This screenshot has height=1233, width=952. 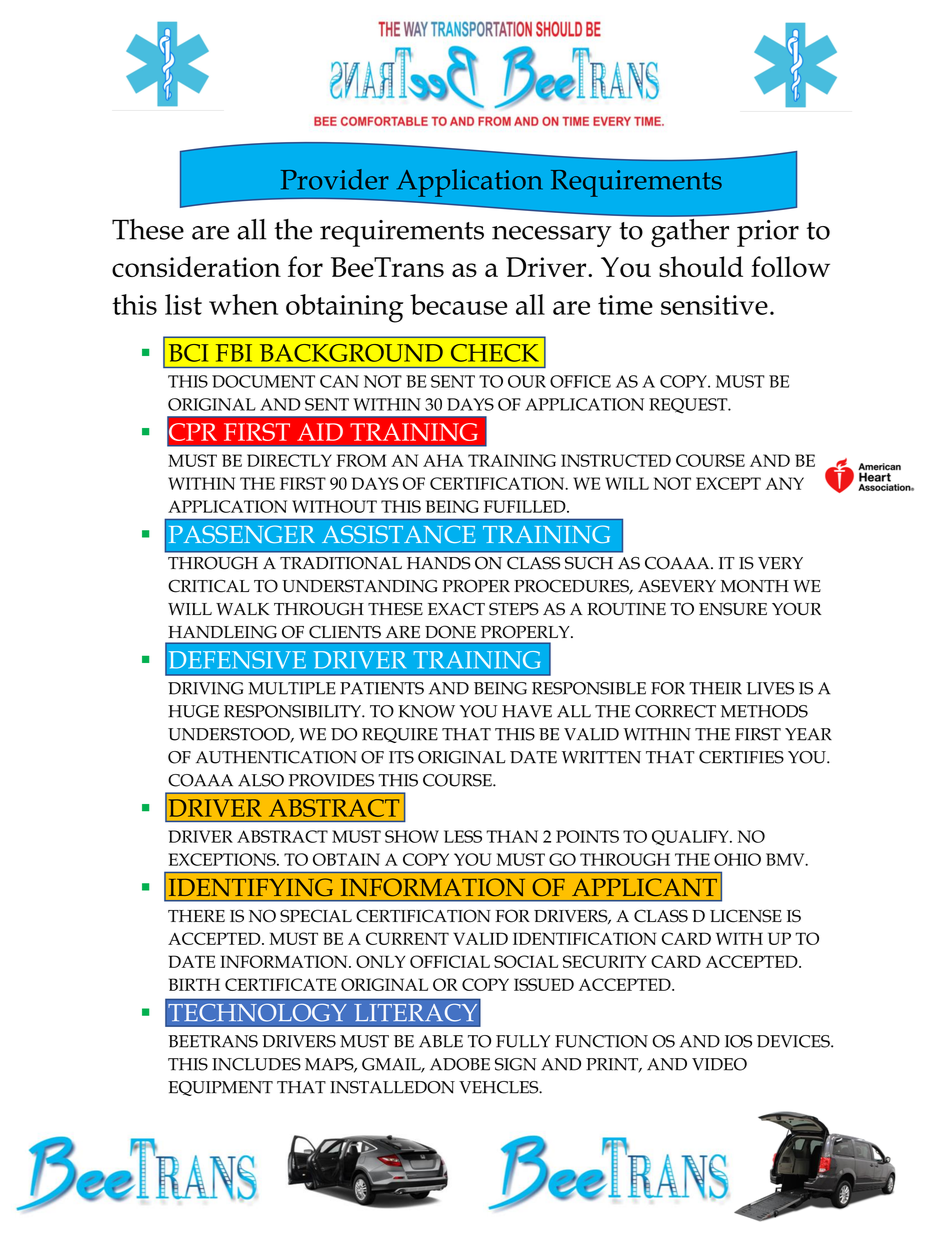 What do you see at coordinates (552, 236) in the screenshot?
I see `necessary` at bounding box center [552, 236].
